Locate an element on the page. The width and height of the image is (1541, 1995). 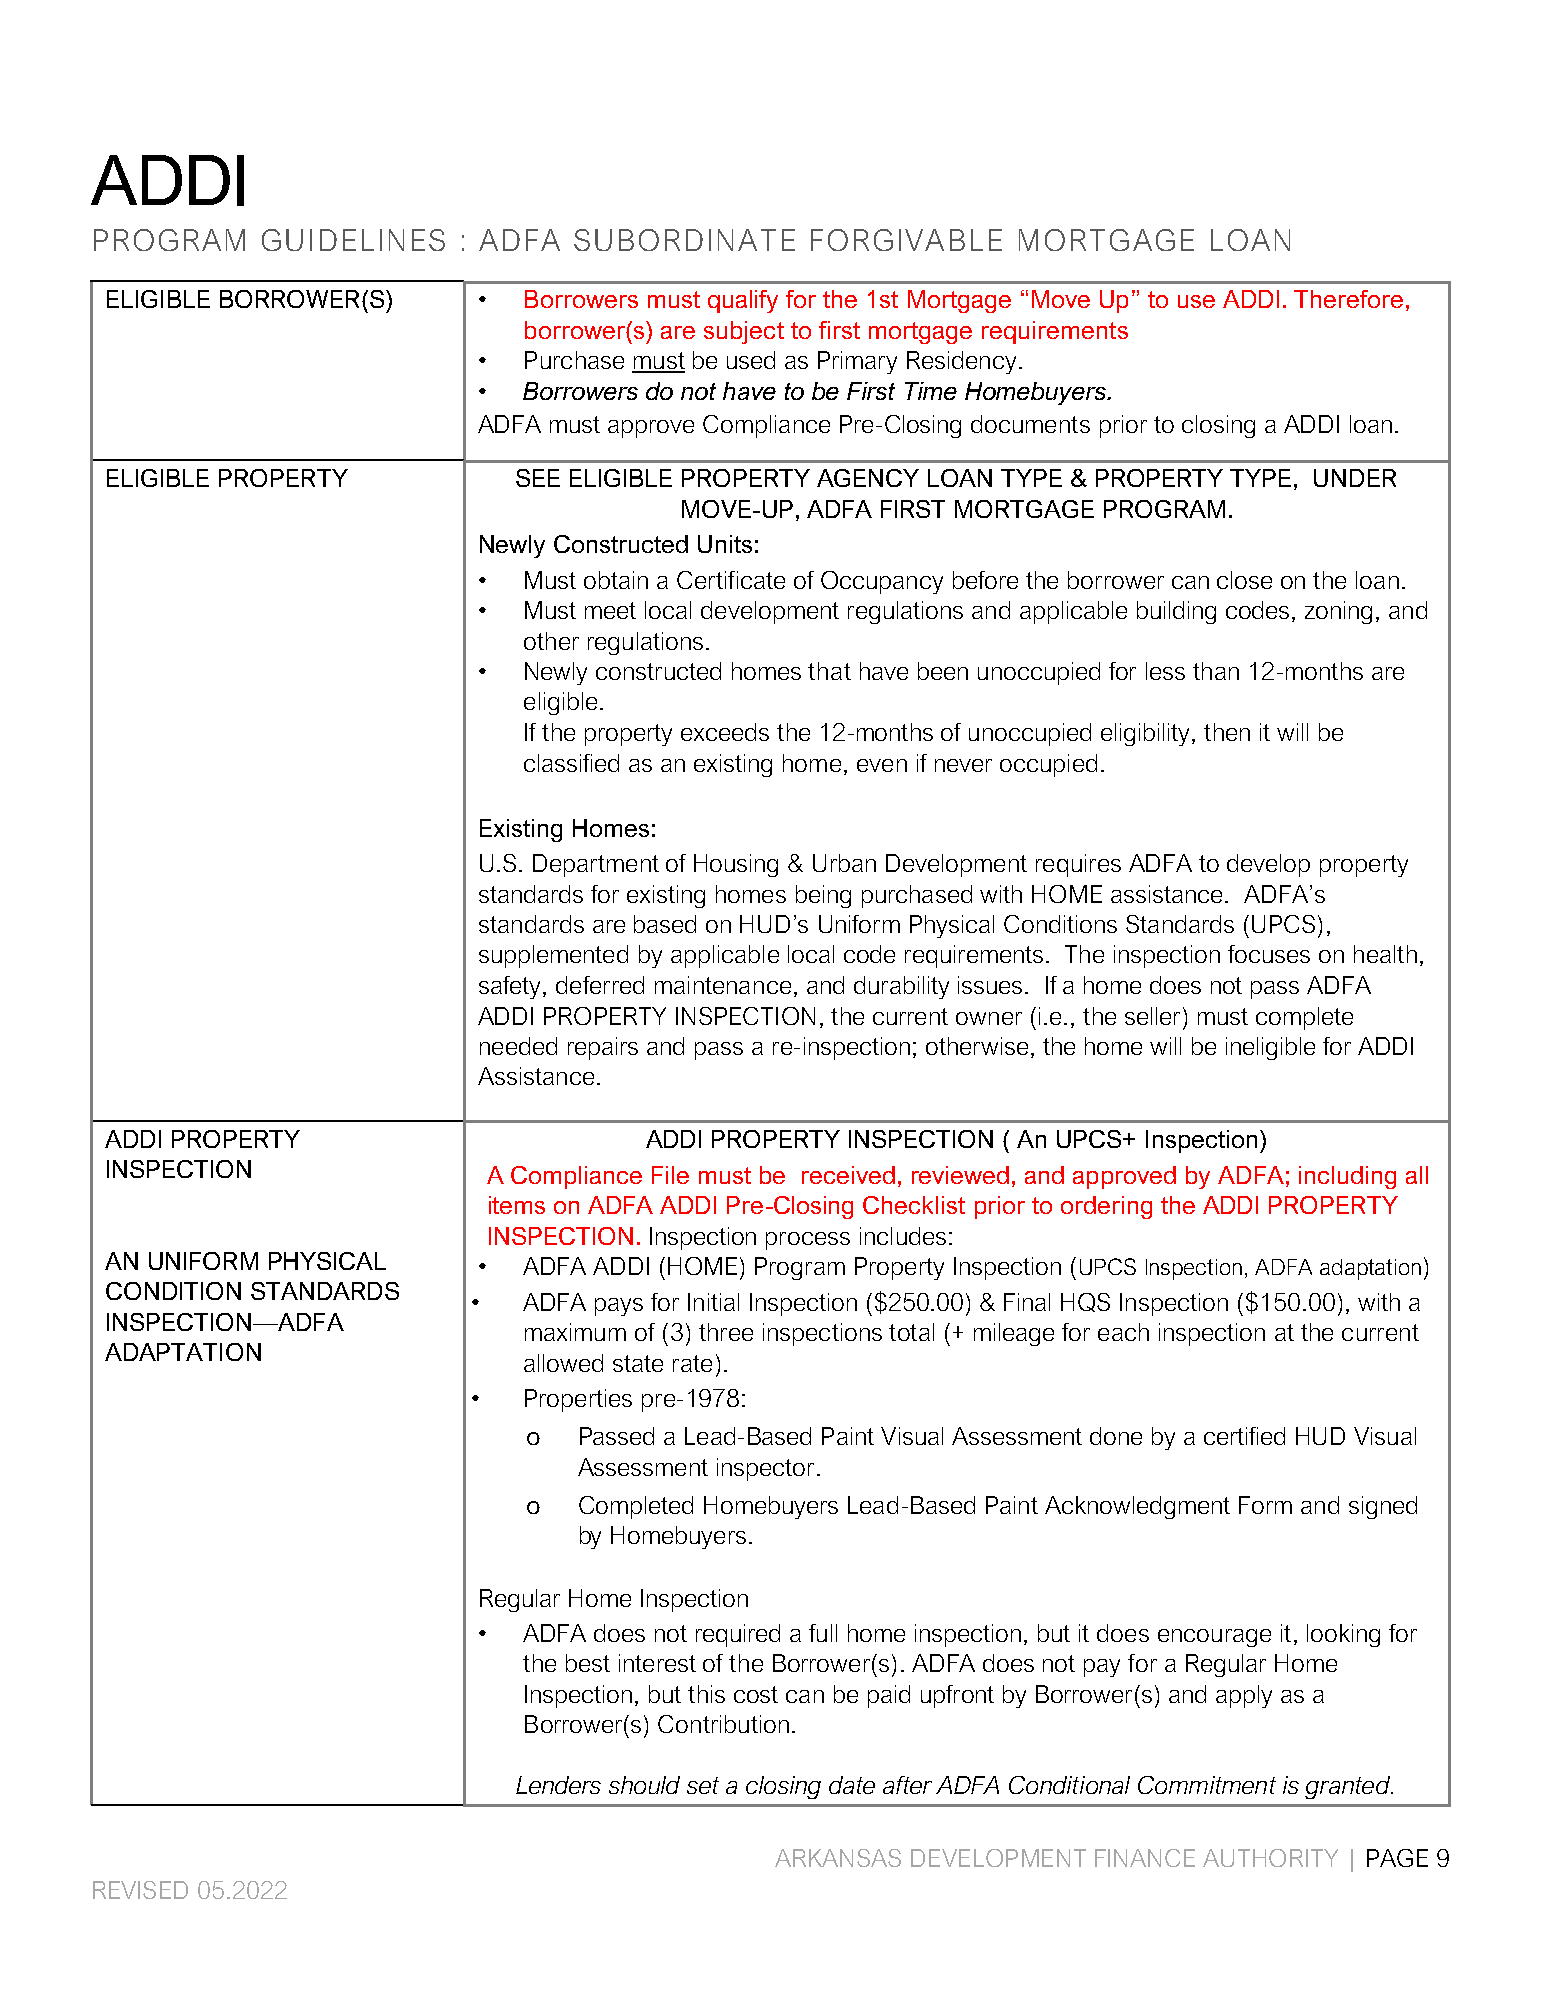
GUIDELINES is located at coordinates (353, 240).
